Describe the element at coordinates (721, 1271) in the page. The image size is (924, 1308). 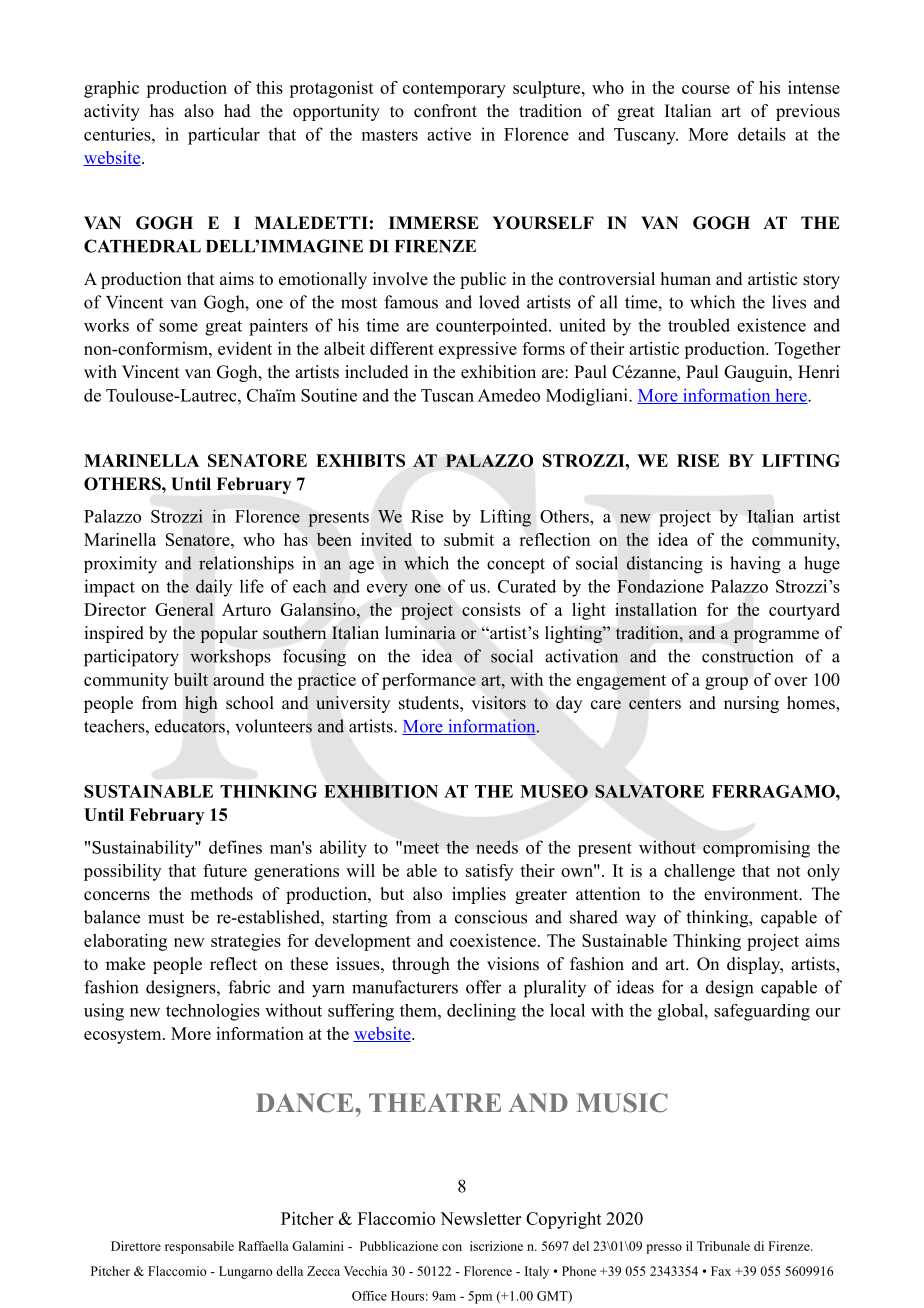
I see `Fax` at that location.
